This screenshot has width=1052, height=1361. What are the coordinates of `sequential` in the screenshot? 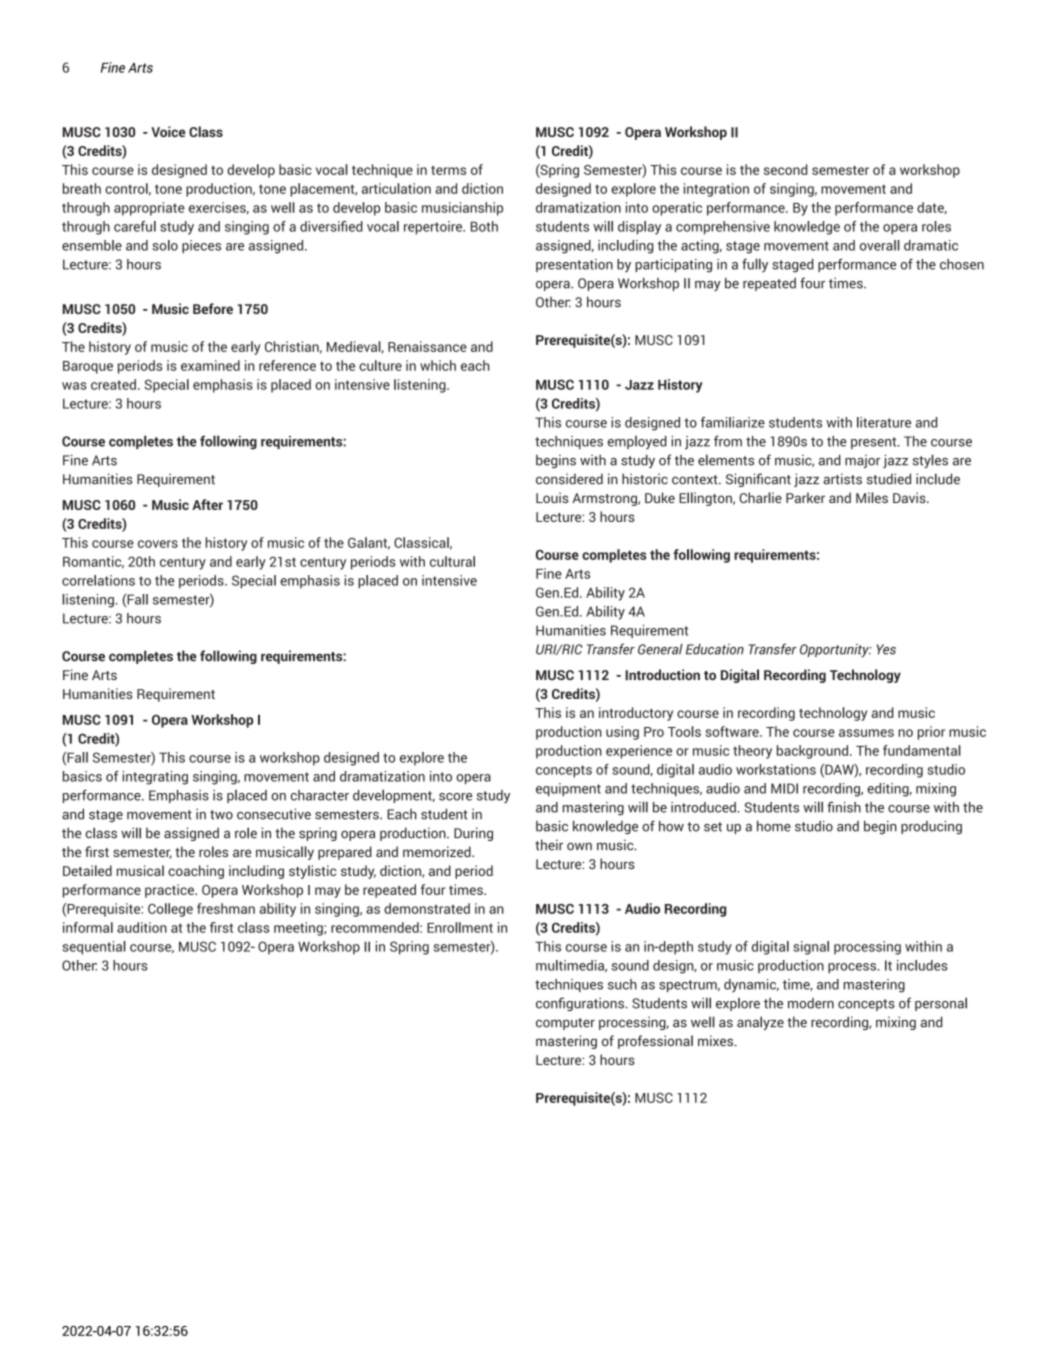 It's located at (94, 948).
